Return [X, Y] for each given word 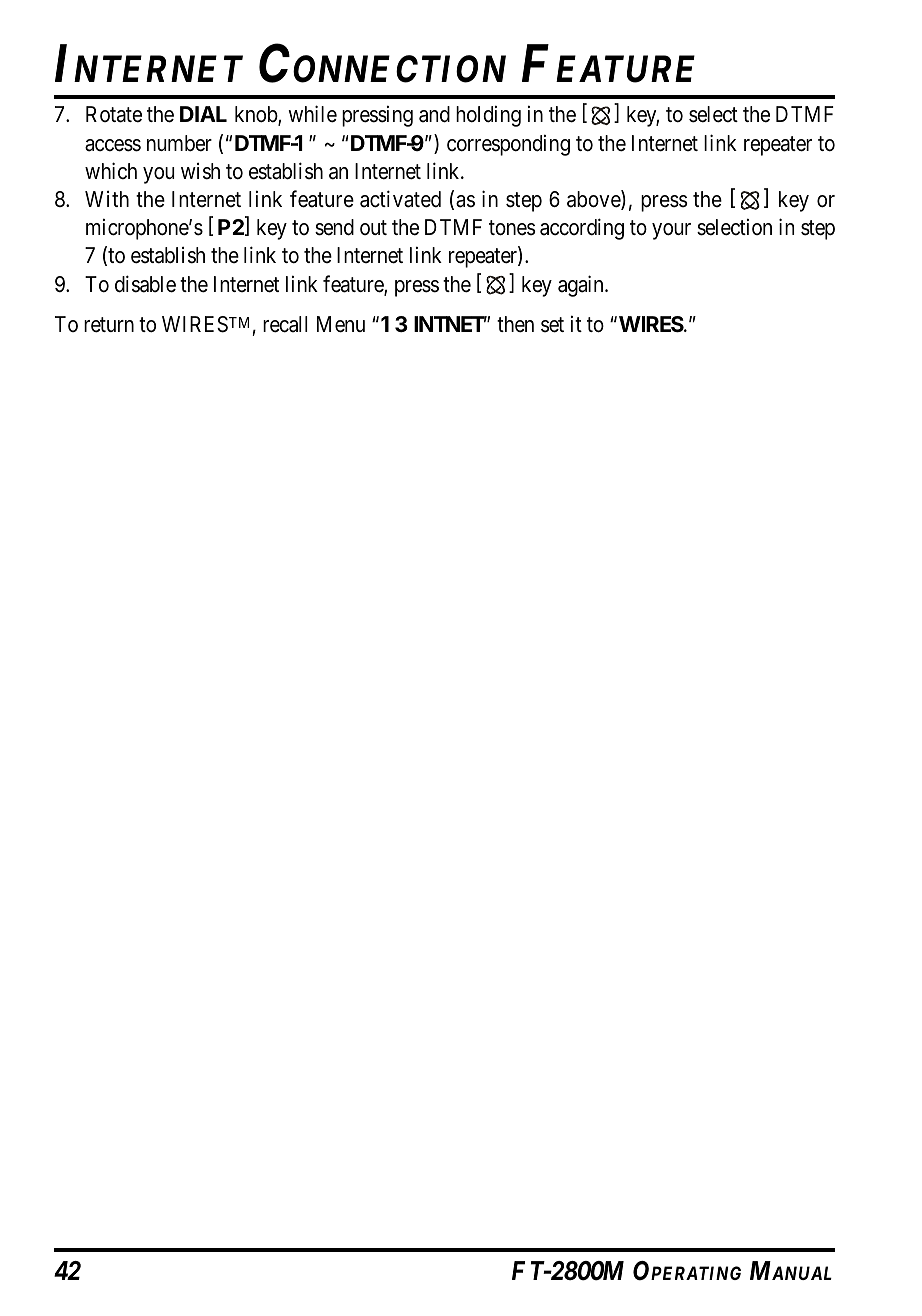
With [107, 199]
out [373, 227]
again [582, 286]
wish [200, 171]
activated [400, 199]
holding [488, 116]
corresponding [508, 145]
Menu [341, 324]
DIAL [203, 114]
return [109, 325]
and [434, 114]
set [552, 325]
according [582, 229]
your [671, 231]
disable [145, 284]
